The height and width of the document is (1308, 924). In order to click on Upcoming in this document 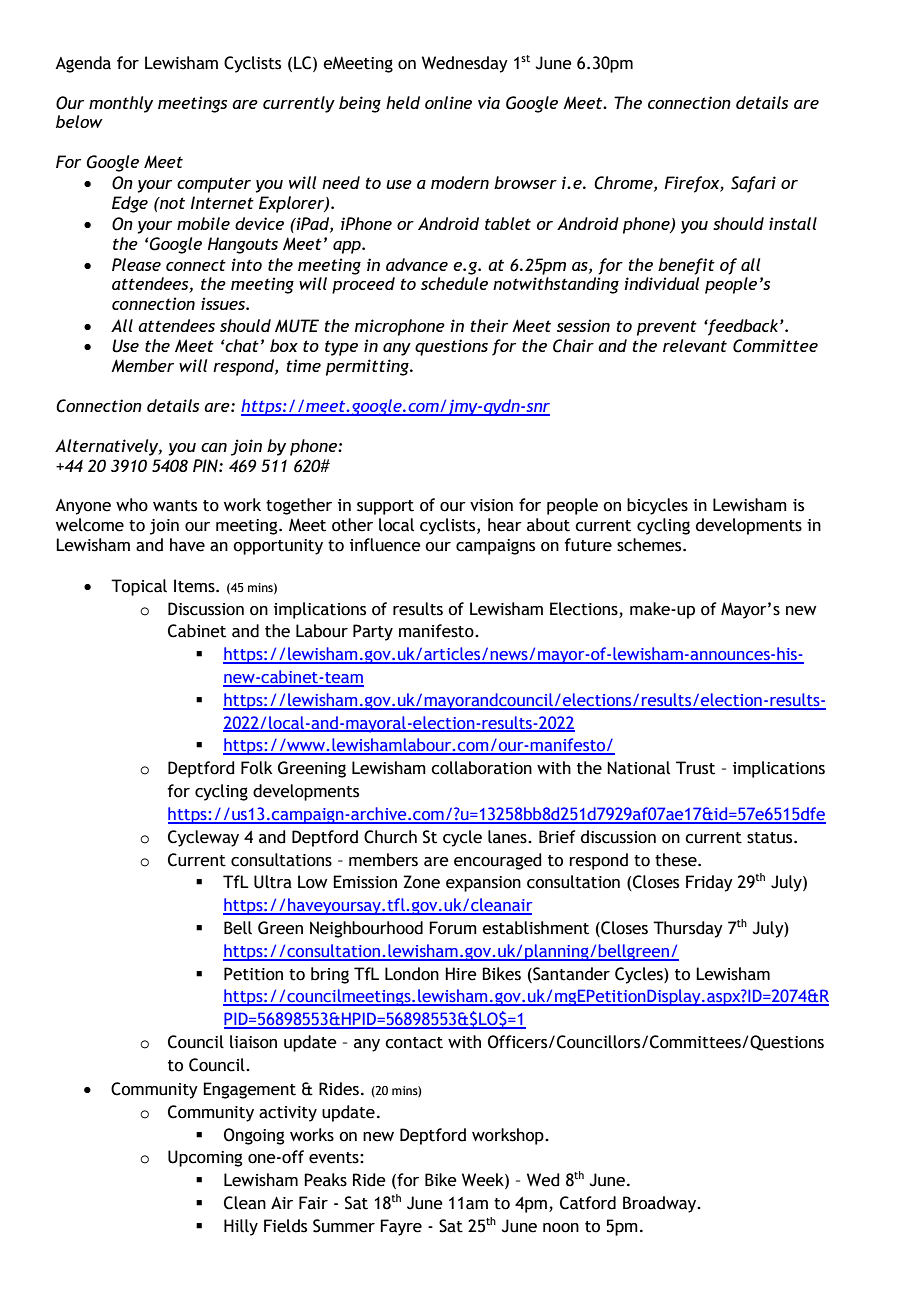, I will do `click(205, 1158)`.
